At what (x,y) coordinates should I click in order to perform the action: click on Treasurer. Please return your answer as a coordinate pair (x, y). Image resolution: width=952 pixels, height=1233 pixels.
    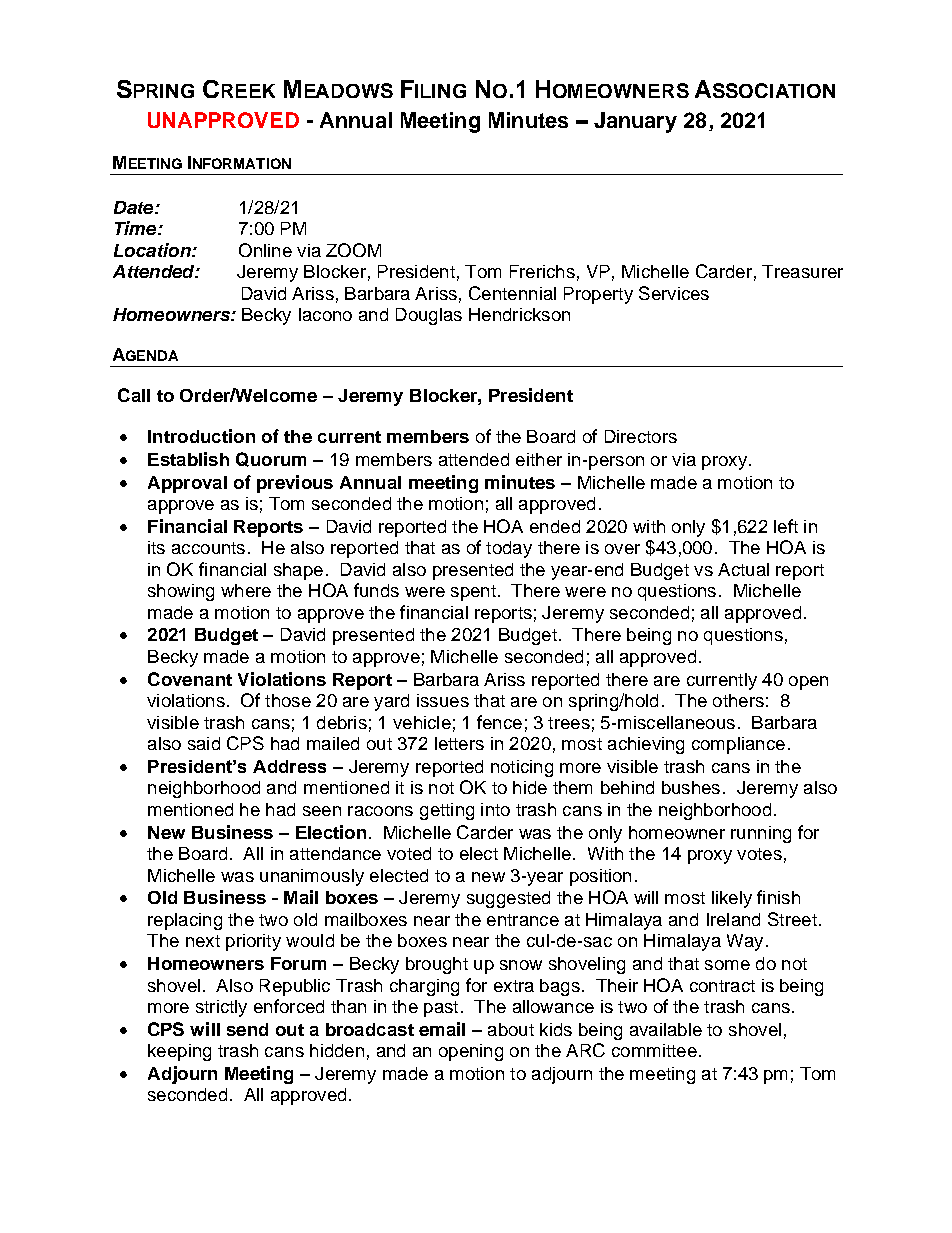
    Looking at the image, I should click on (802, 271).
